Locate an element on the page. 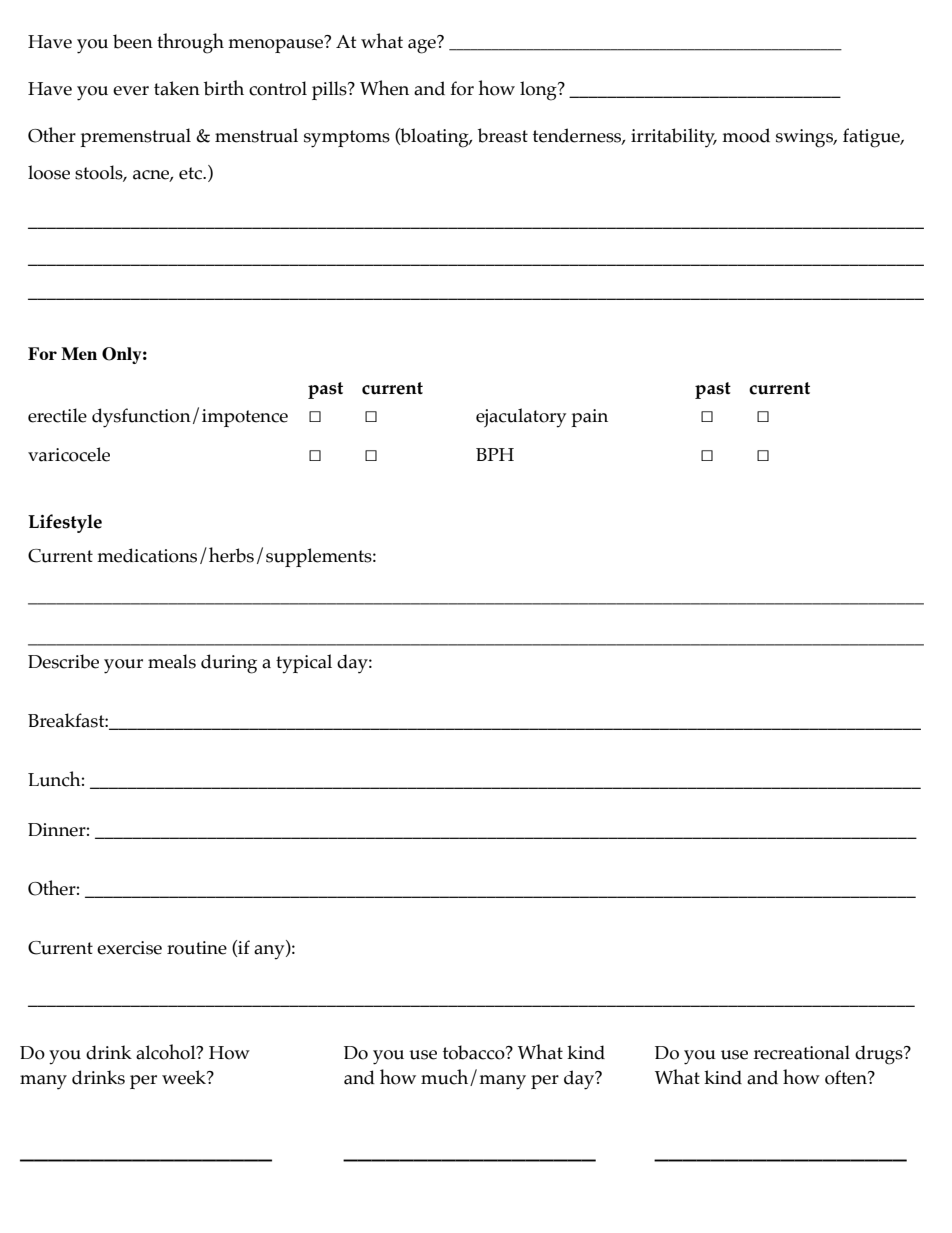 This image has width=952, height=1233. age is located at coordinates (423, 45).
